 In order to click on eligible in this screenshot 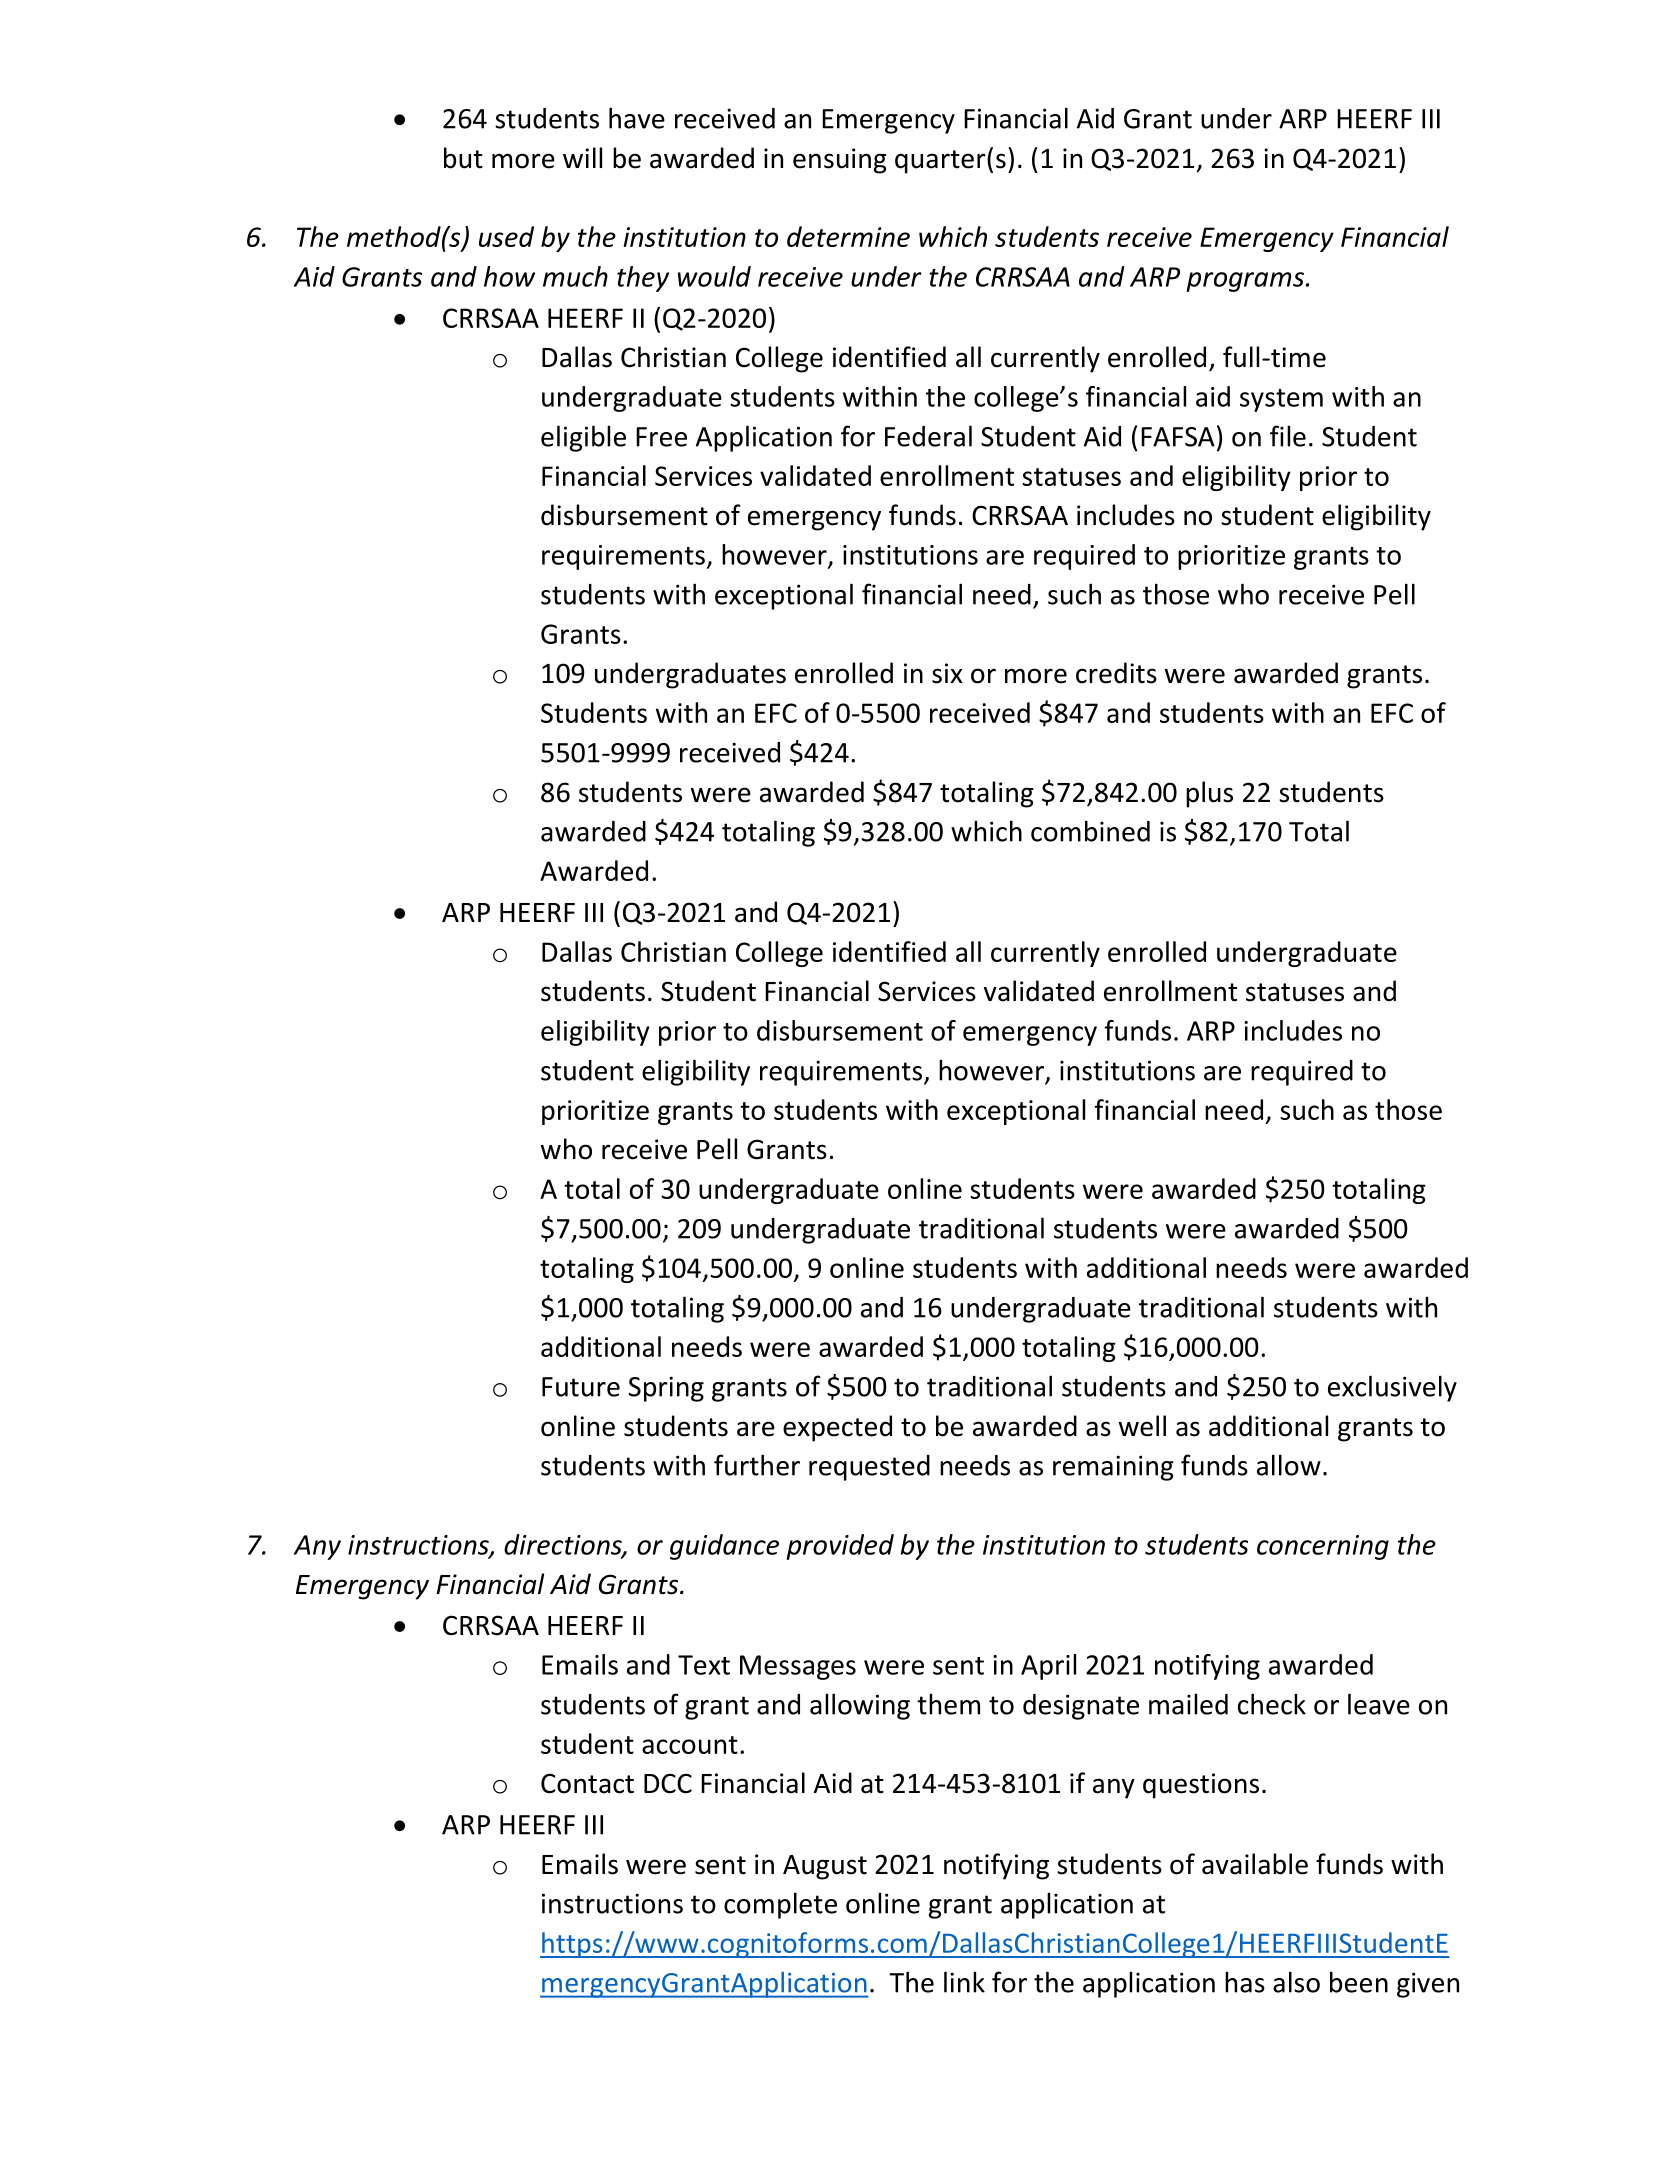, I will do `click(583, 438)`.
